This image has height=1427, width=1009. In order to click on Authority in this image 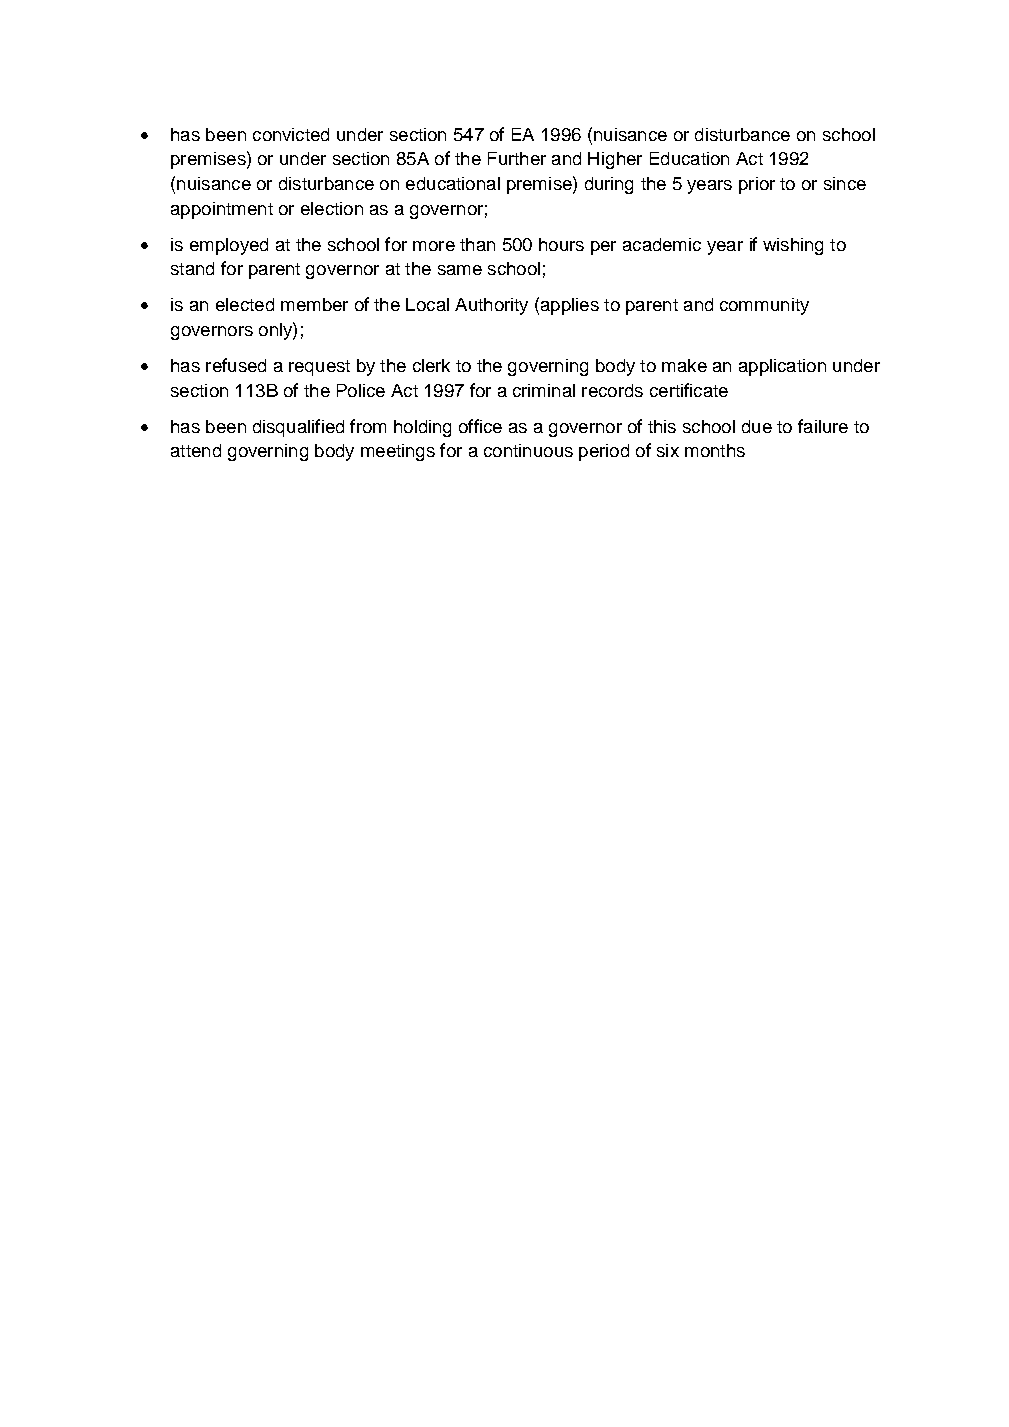, I will do `click(491, 306)`.
